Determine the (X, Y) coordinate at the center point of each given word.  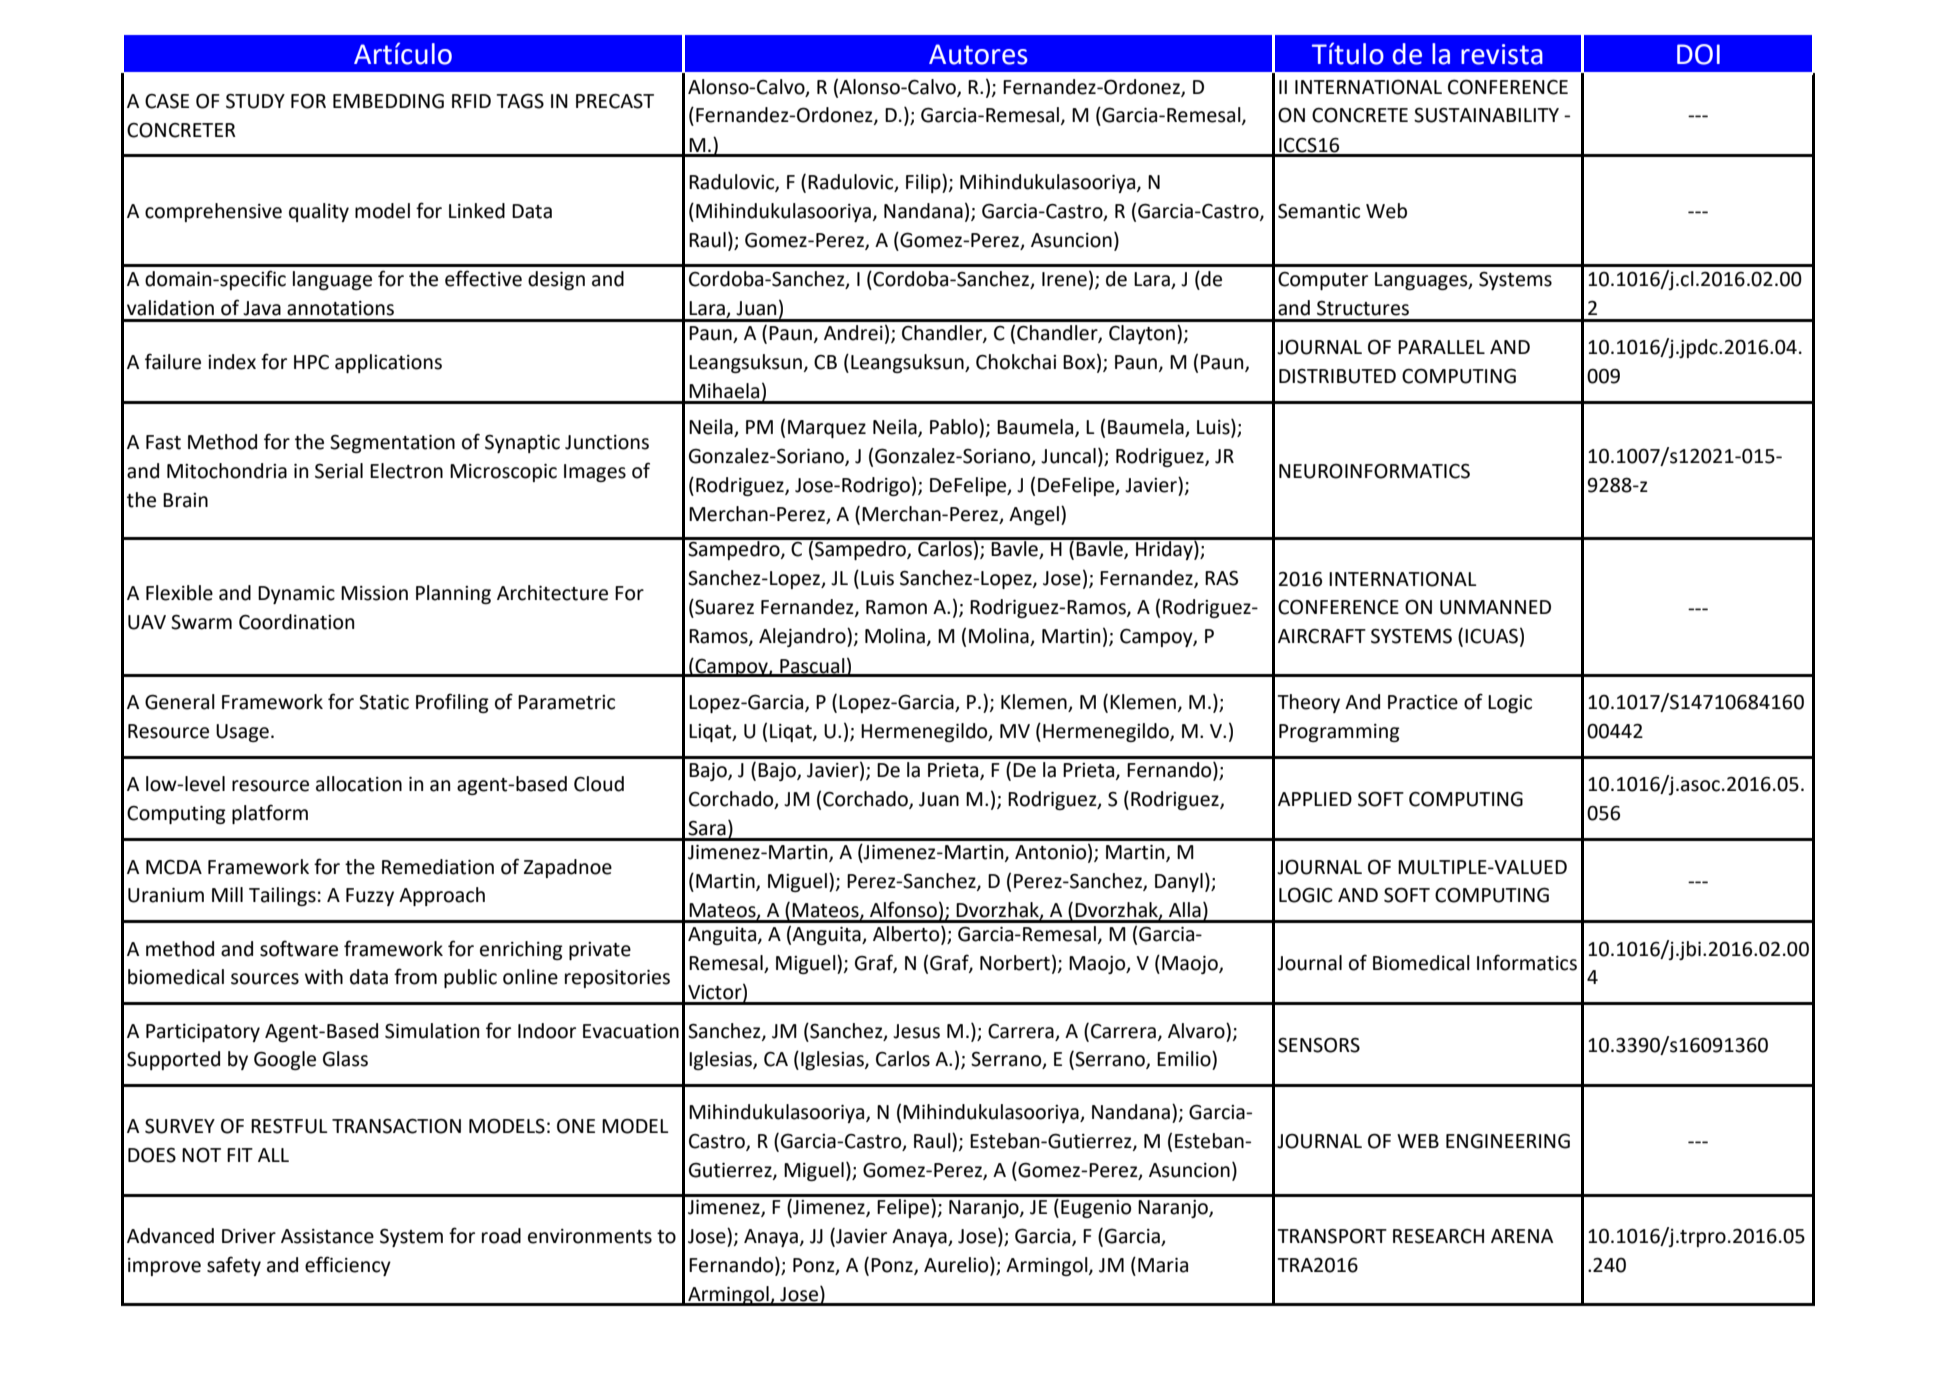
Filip (924, 183)
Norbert (1015, 963)
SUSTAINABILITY (1486, 115)
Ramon (896, 607)
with (324, 977)
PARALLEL (1441, 347)
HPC (311, 362)
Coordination (296, 622)
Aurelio (957, 1265)
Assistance (327, 1236)
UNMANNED (1495, 607)
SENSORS (1319, 1045)
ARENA (1522, 1236)
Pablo (955, 427)
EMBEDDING (388, 101)
